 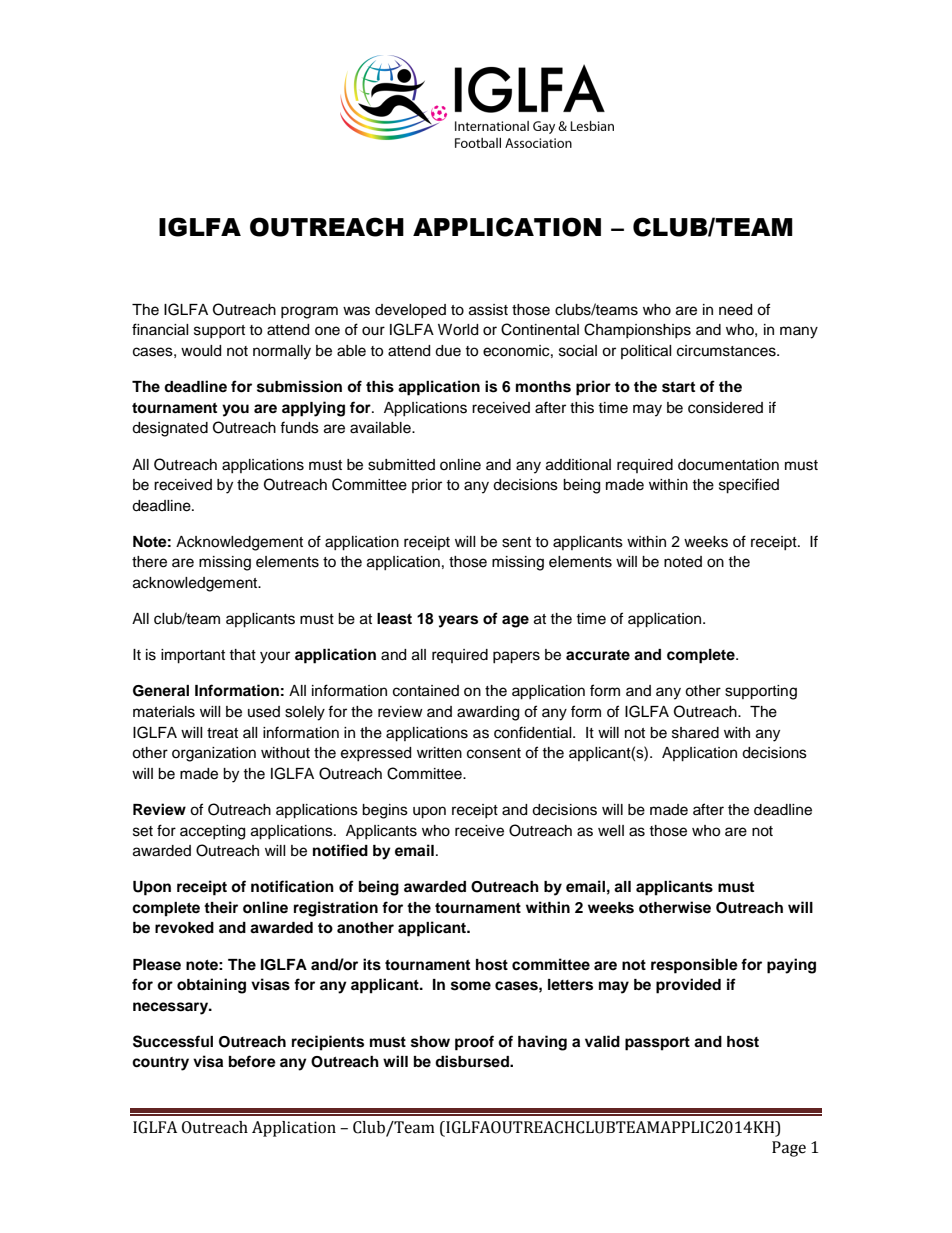 What do you see at coordinates (458, 621) in the image?
I see `years` at bounding box center [458, 621].
